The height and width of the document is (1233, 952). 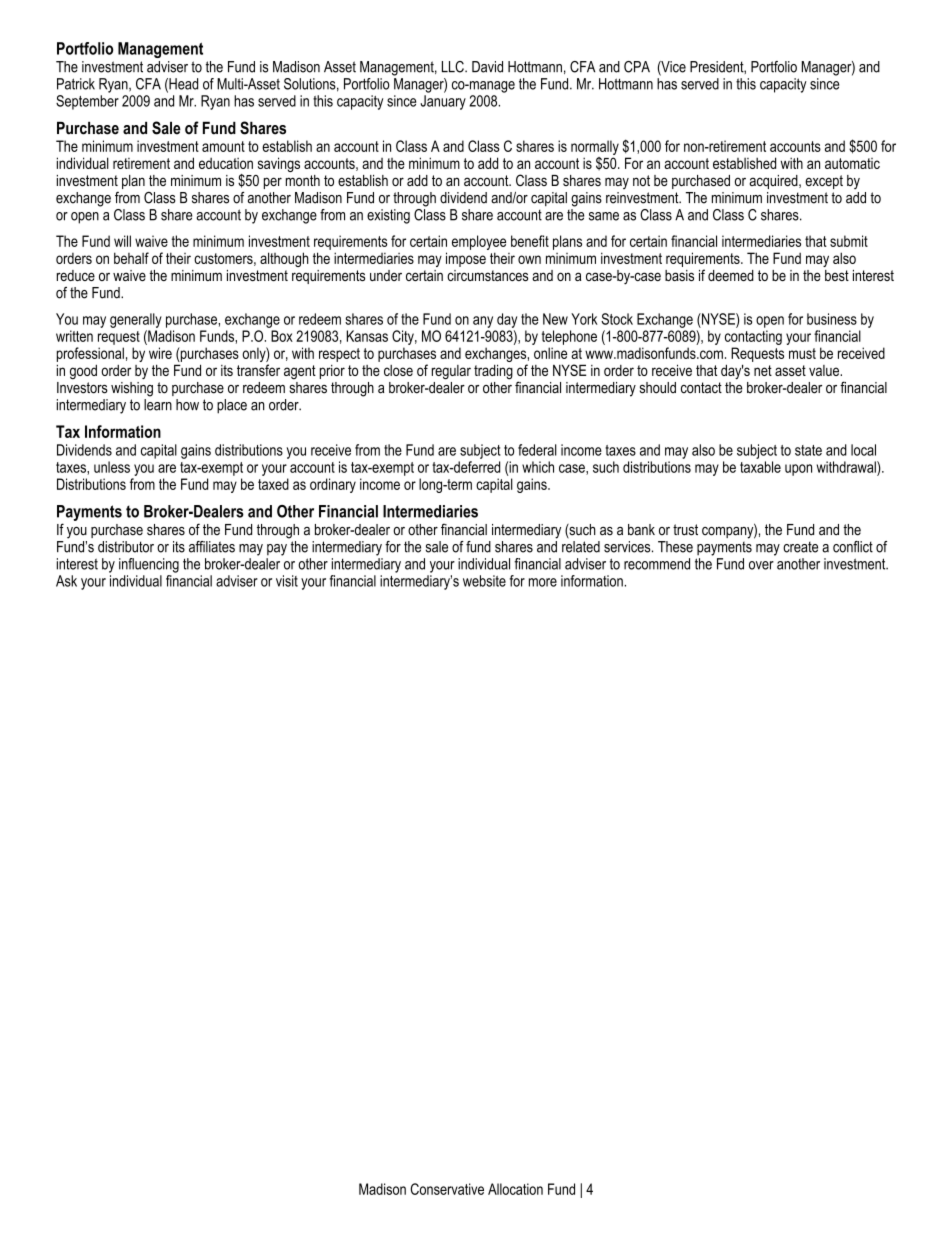 What do you see at coordinates (515, 1189) in the document?
I see `Allocation` at bounding box center [515, 1189].
